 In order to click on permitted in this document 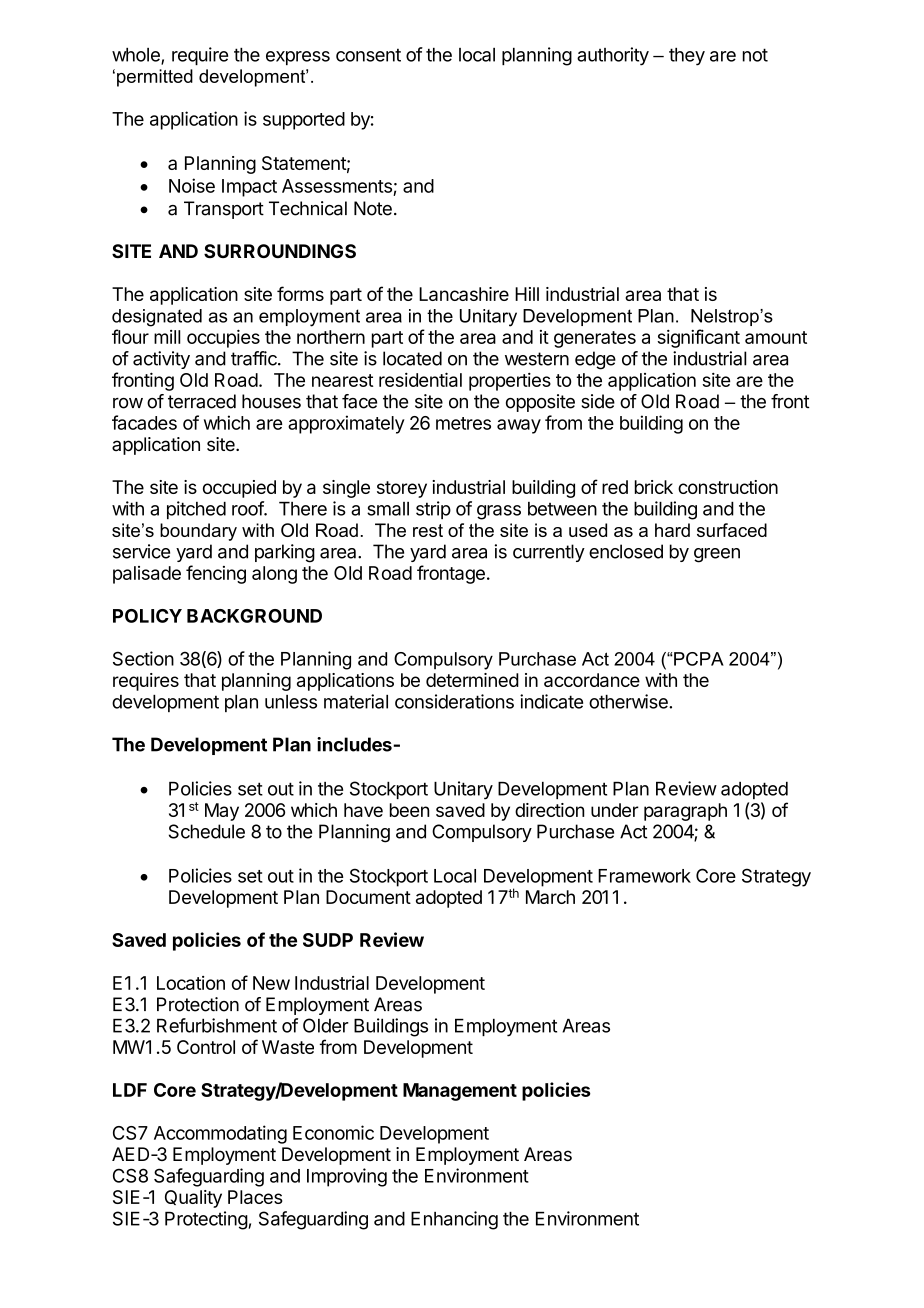, I will do `click(155, 78)`.
